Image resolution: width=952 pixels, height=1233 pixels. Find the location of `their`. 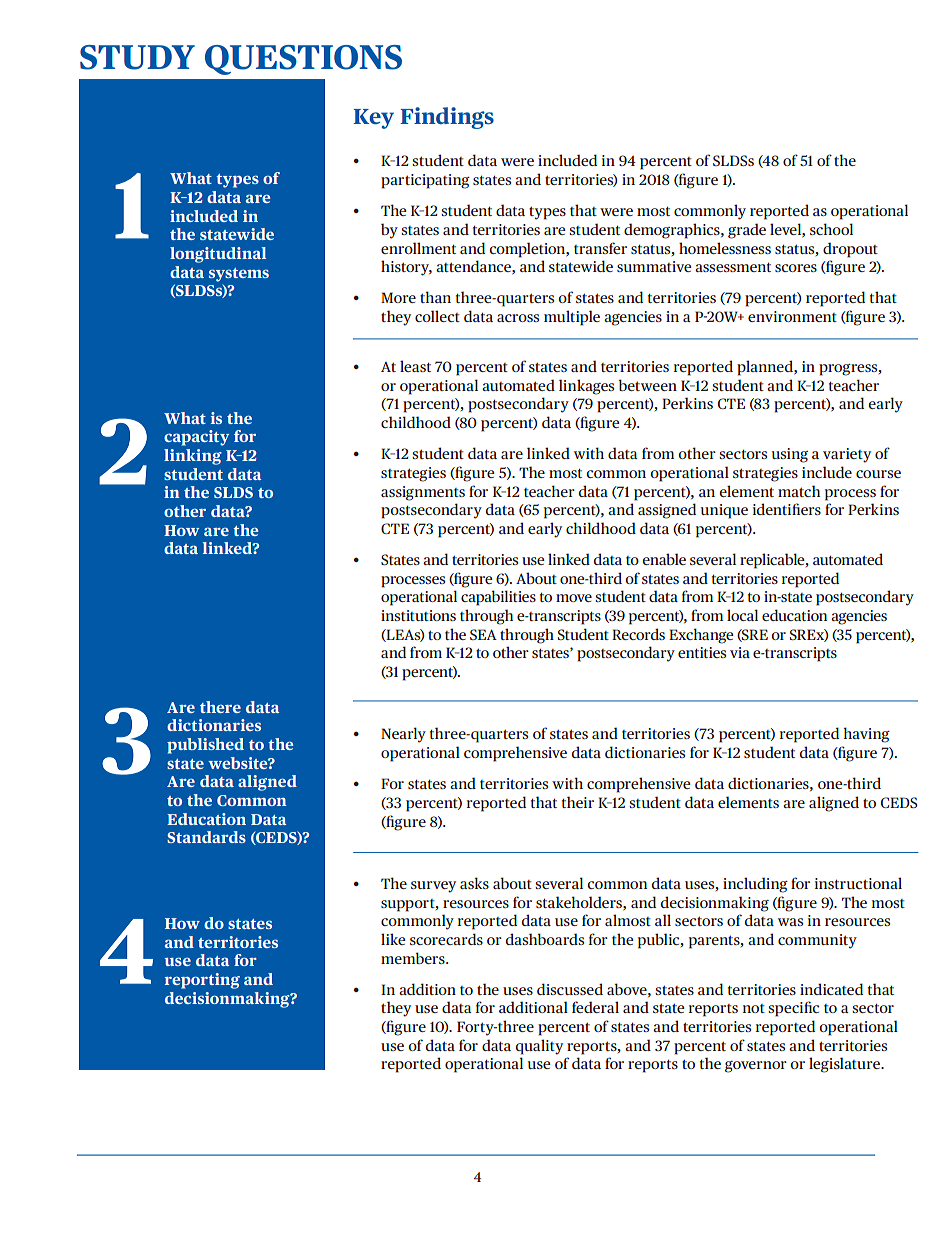

their is located at coordinates (578, 802).
